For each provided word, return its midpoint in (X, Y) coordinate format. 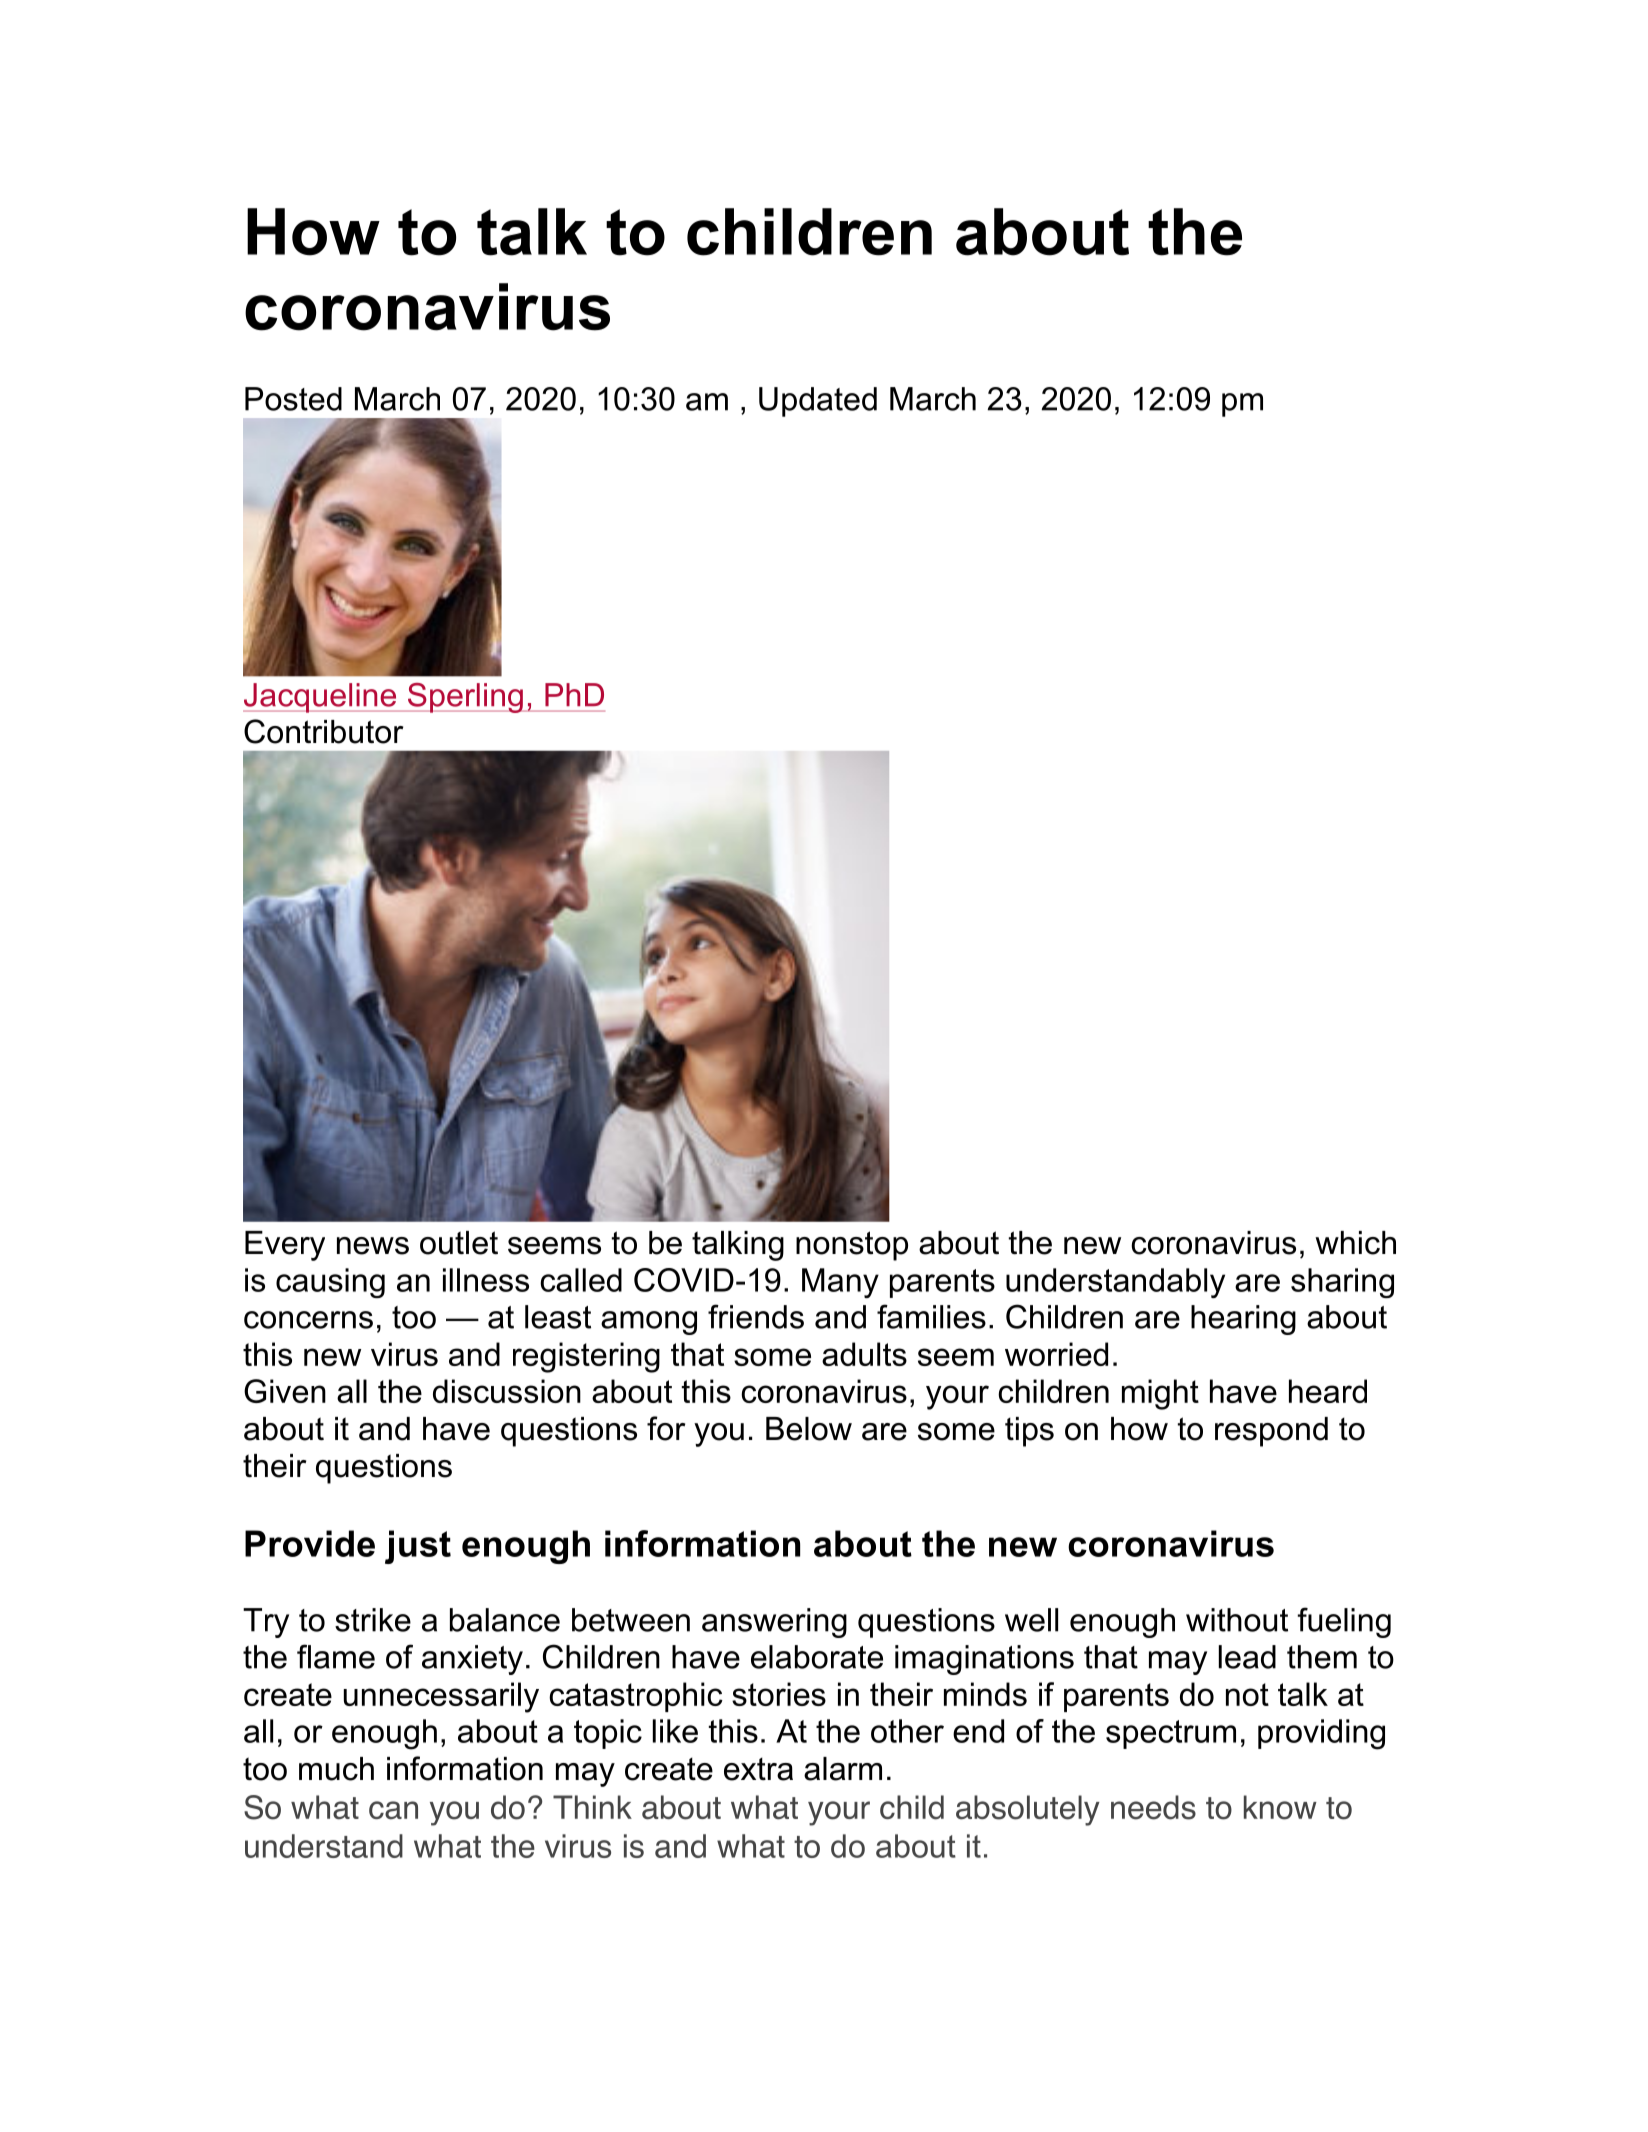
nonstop (852, 1246)
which (1355, 1243)
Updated (818, 402)
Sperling (465, 698)
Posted (293, 399)
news (373, 1246)
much (336, 1769)
